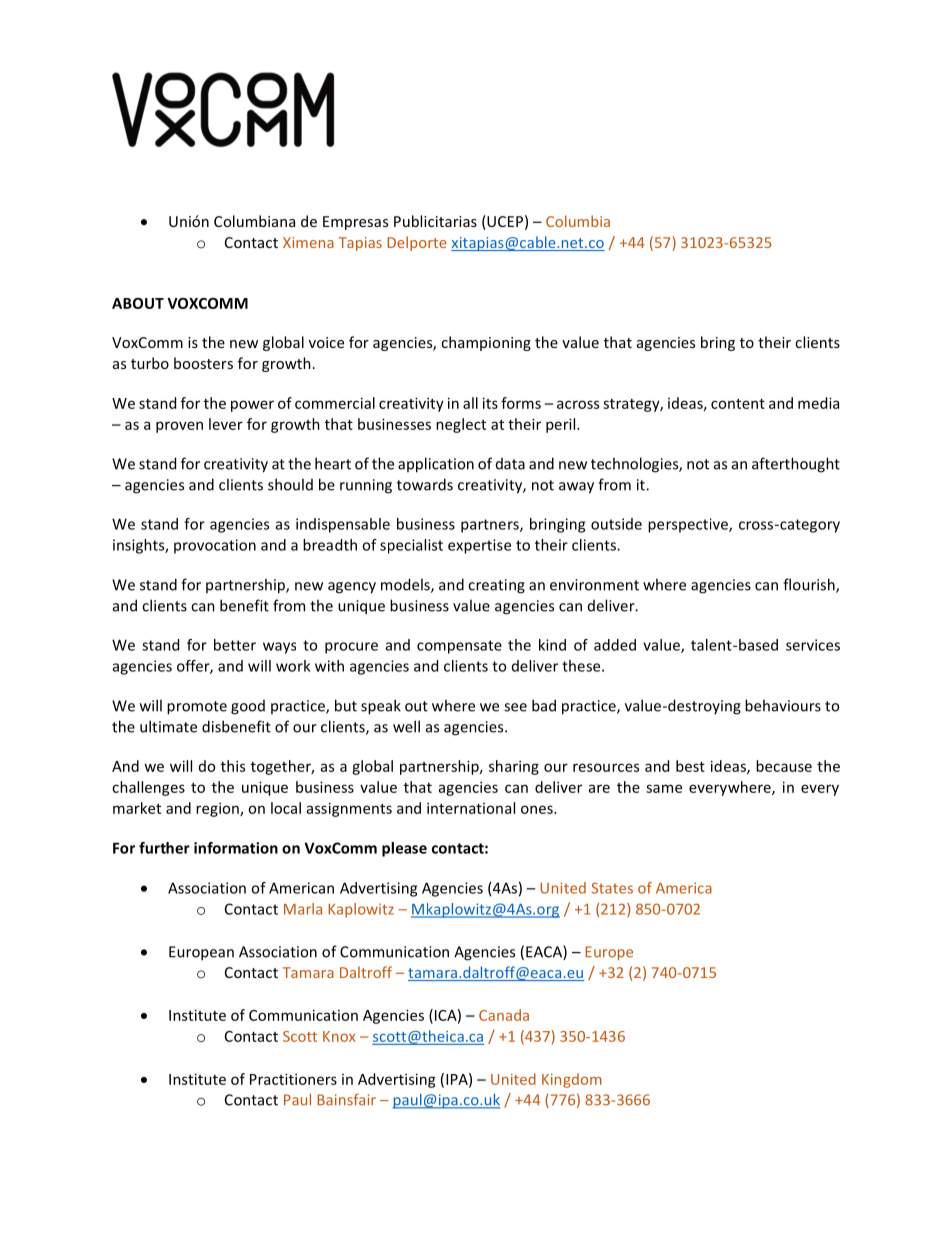  Describe the element at coordinates (496, 586) in the page. I see `creating` at that location.
